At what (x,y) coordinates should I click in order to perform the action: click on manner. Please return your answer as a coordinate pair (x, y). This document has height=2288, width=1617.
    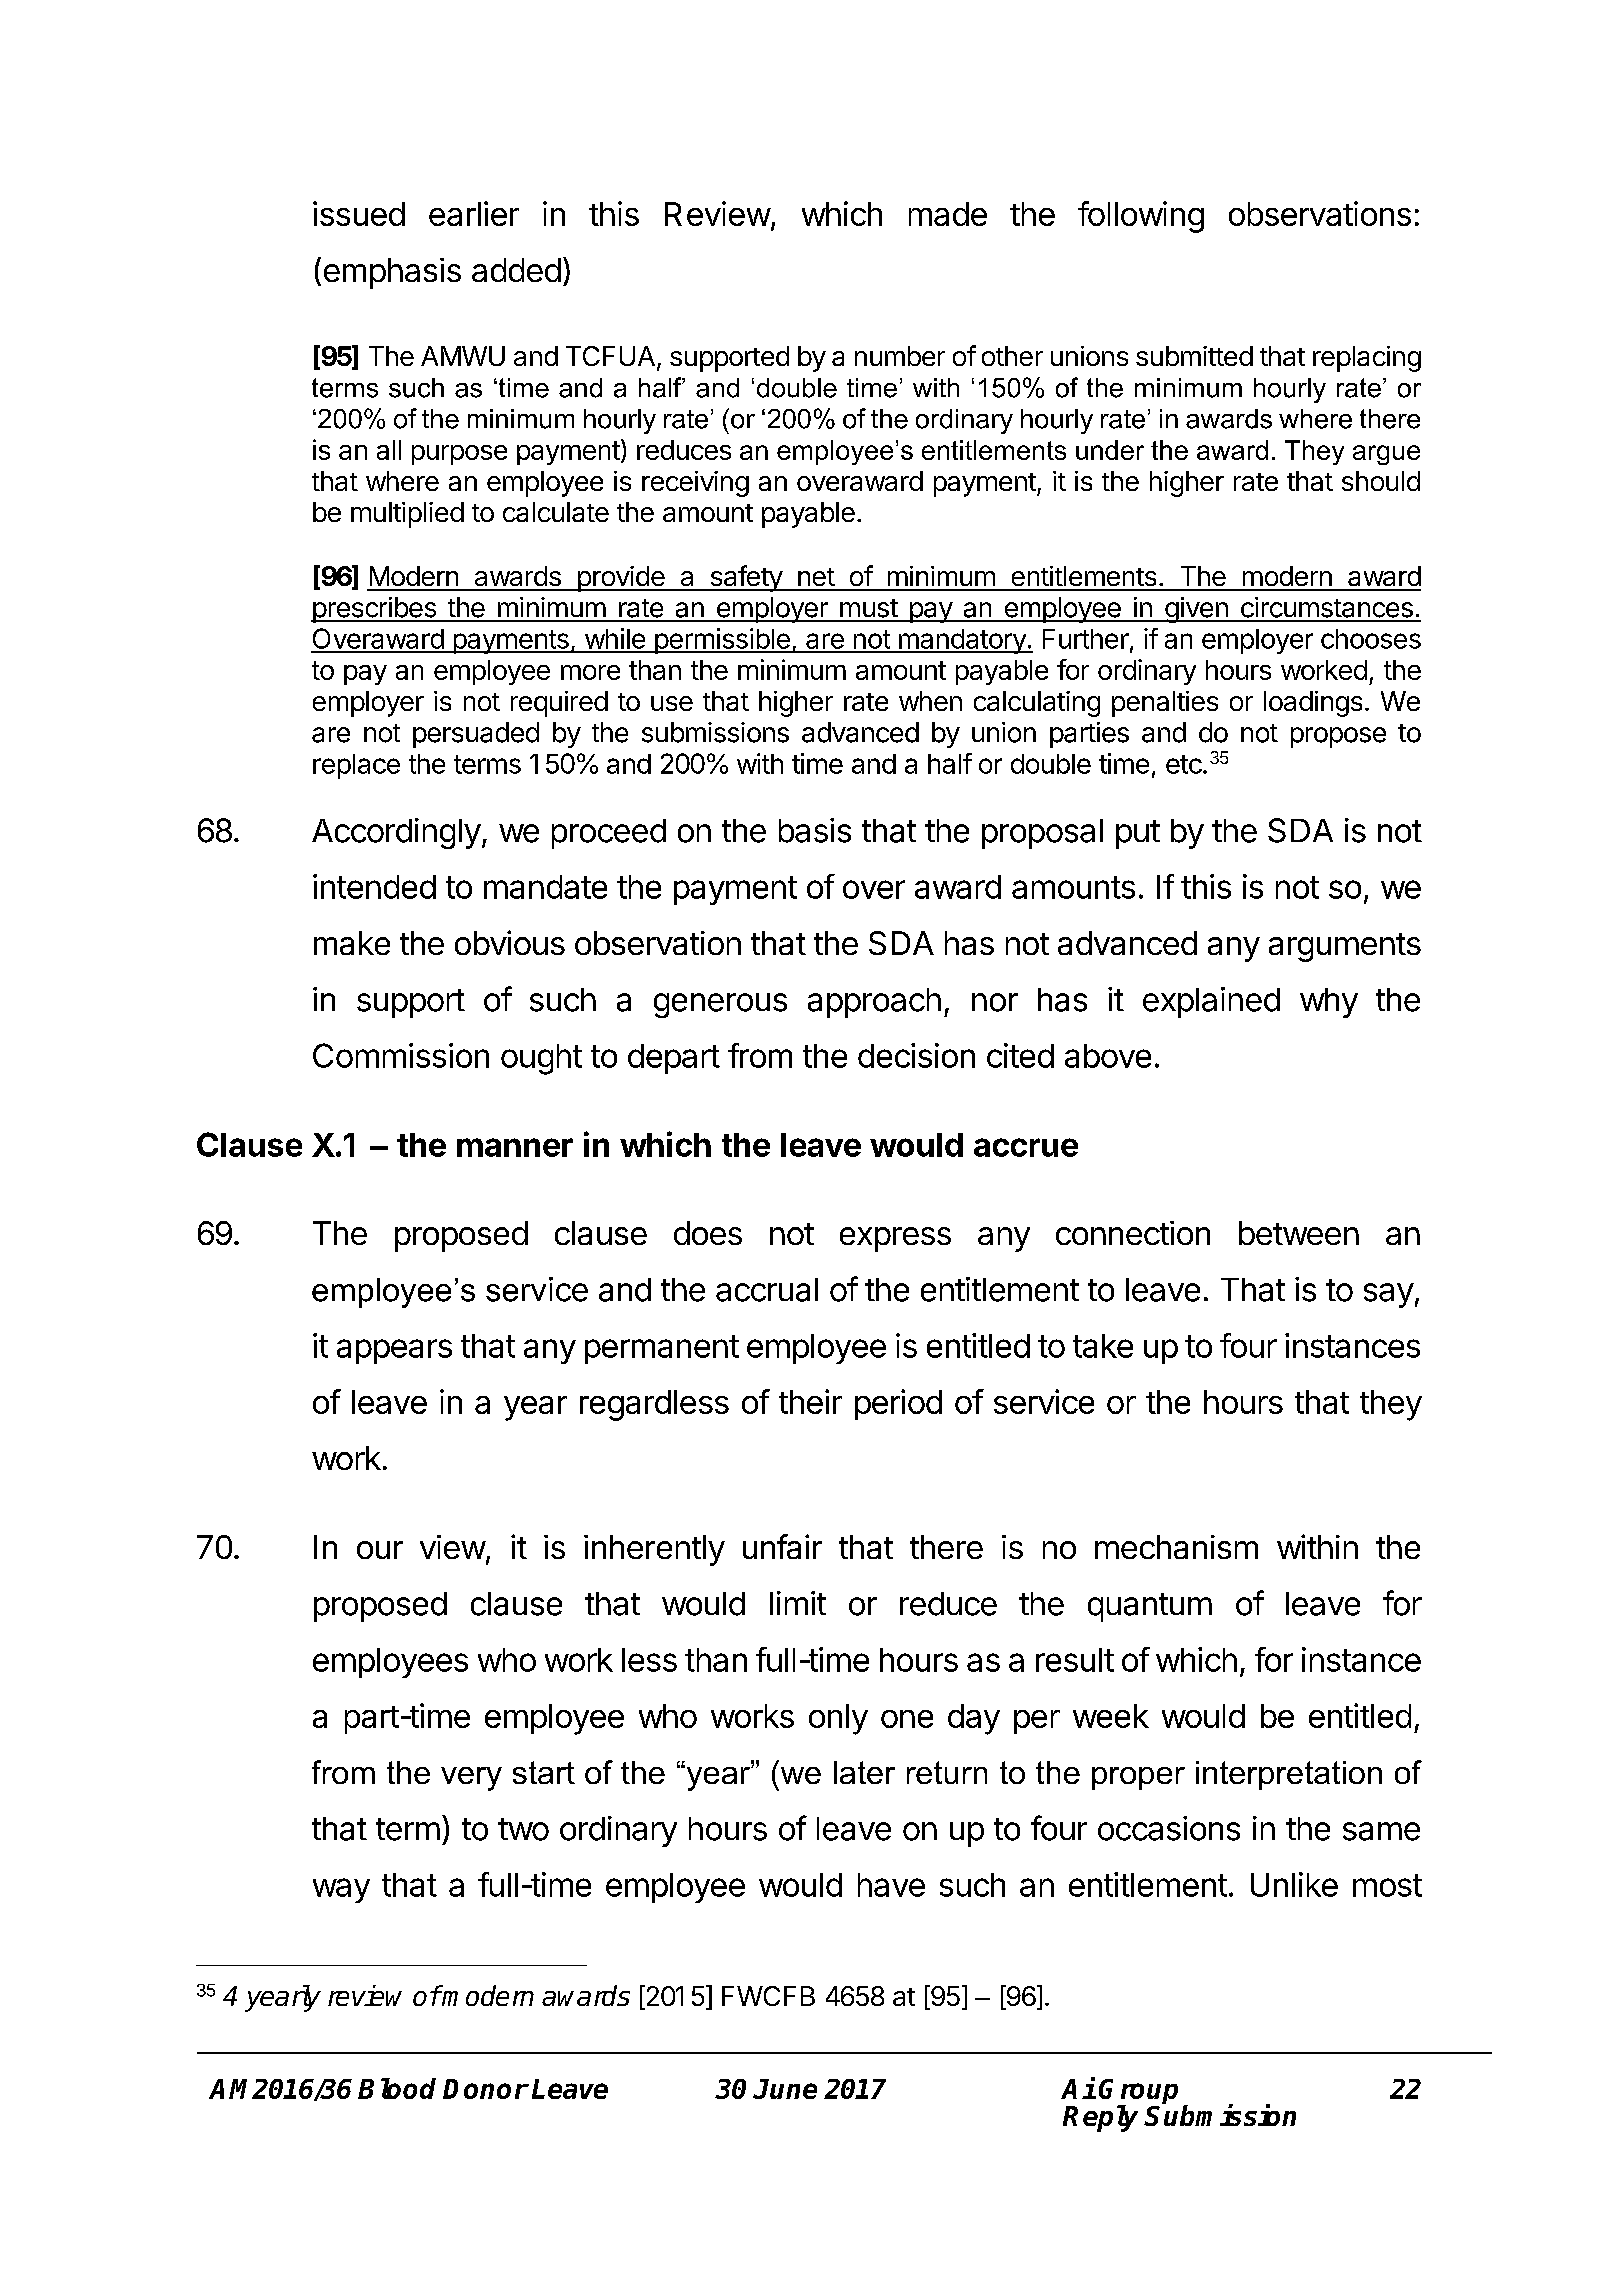
    Looking at the image, I should click on (515, 1147).
